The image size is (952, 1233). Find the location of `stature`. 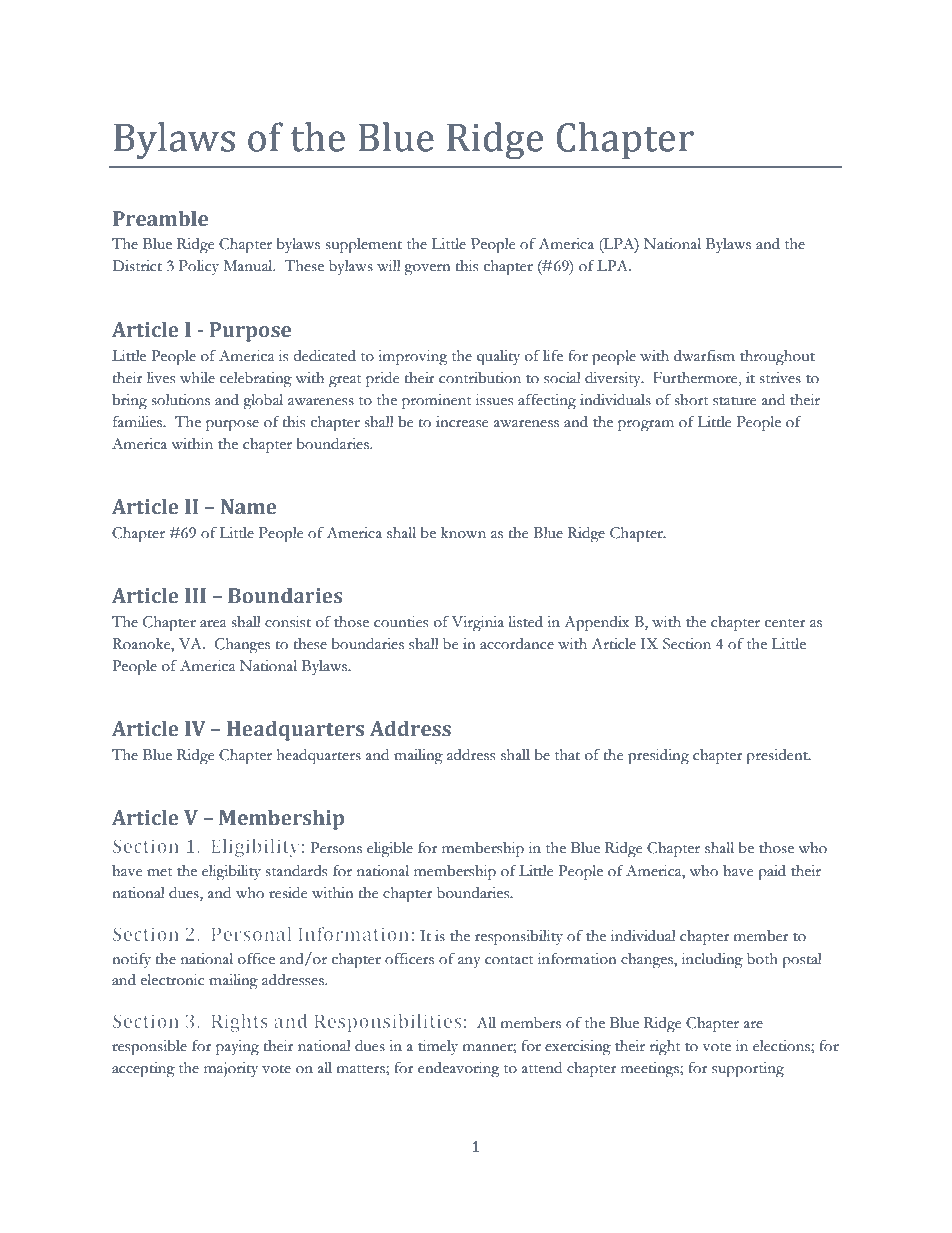

stature is located at coordinates (734, 401).
